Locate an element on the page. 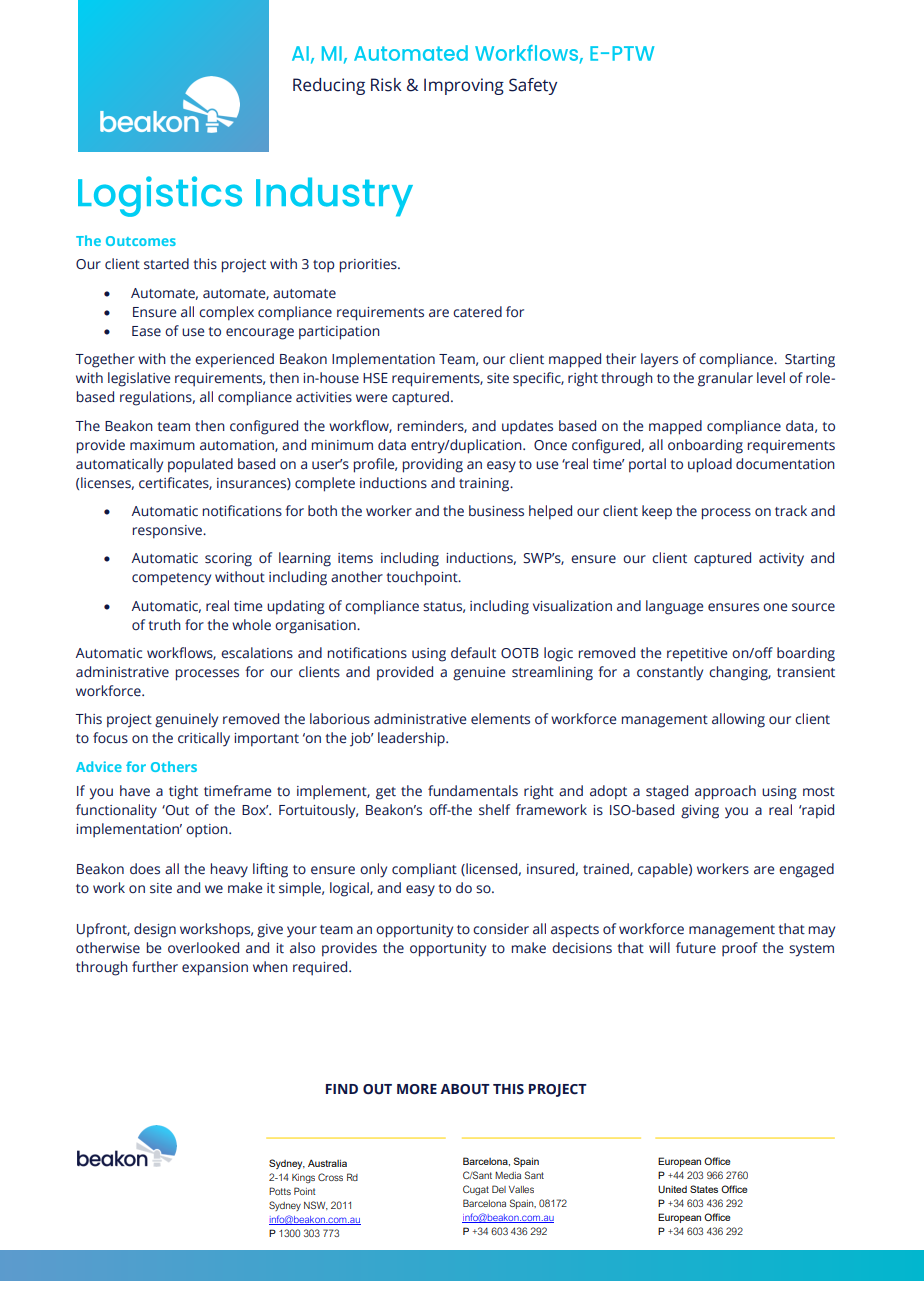  Potts is located at coordinates (280, 1191).
